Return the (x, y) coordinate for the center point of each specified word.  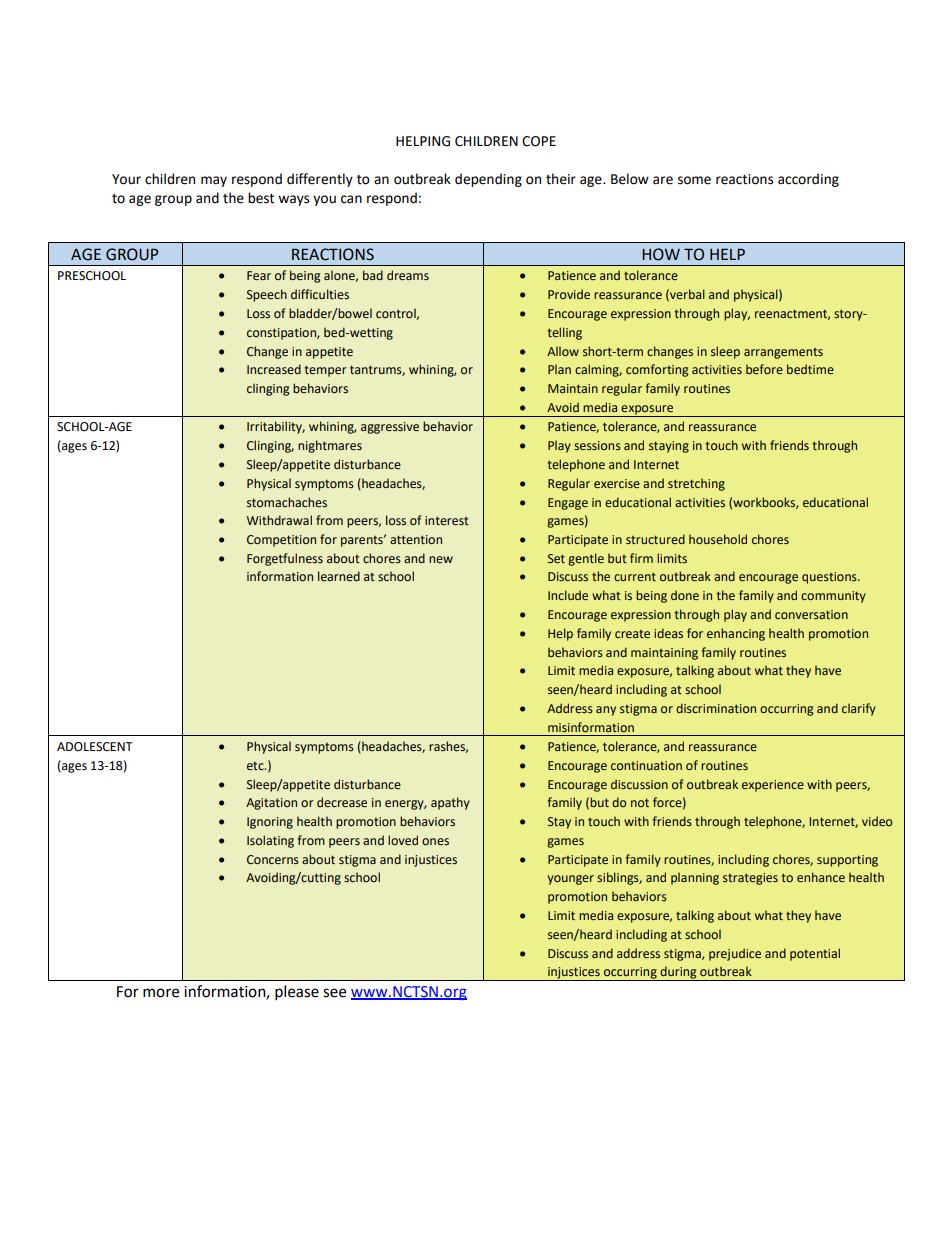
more (161, 993)
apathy (450, 803)
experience (773, 786)
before (764, 369)
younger (571, 880)
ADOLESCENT (95, 747)
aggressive (390, 428)
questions (830, 578)
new (441, 559)
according (808, 180)
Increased (274, 369)
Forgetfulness (285, 559)
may (214, 181)
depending (488, 180)
